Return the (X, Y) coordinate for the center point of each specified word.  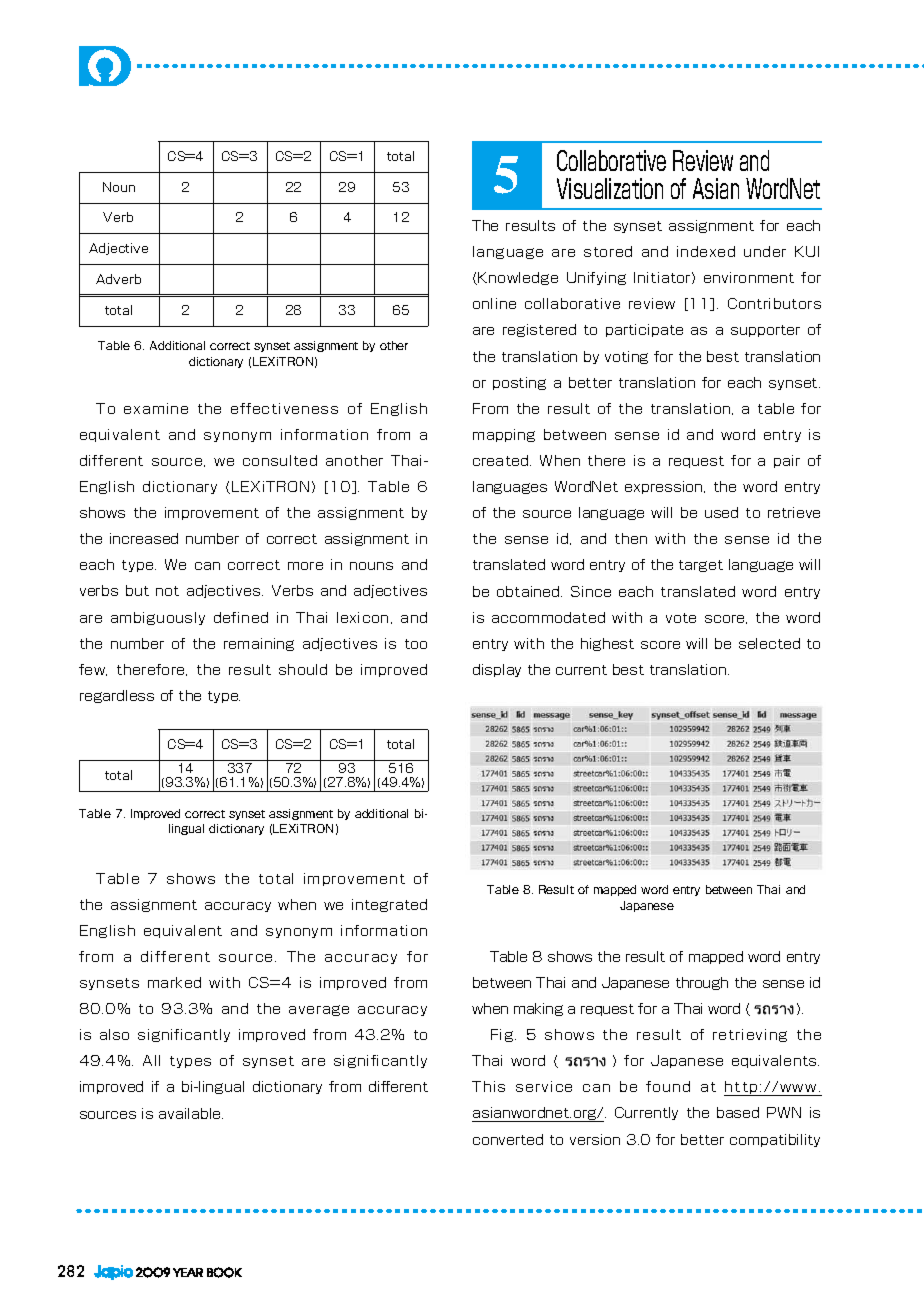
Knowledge (518, 278)
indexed (706, 251)
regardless (117, 696)
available (191, 1113)
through (702, 983)
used (721, 512)
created (502, 460)
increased (144, 538)
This (488, 1086)
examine (156, 408)
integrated (389, 905)
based (738, 1112)
